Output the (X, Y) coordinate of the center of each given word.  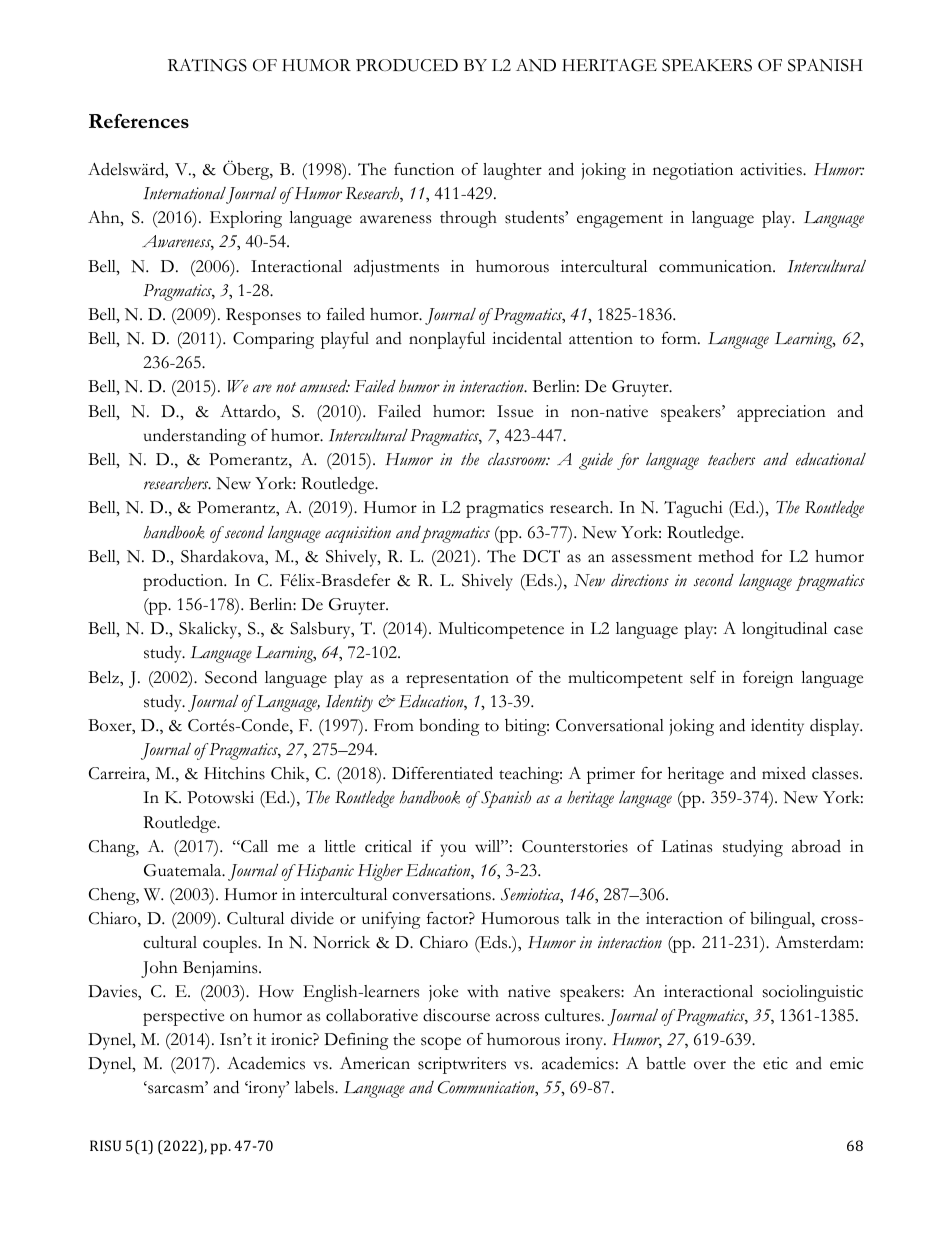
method (726, 556)
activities (772, 169)
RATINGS (207, 65)
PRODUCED (407, 65)
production (184, 582)
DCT (541, 556)
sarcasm (176, 1089)
